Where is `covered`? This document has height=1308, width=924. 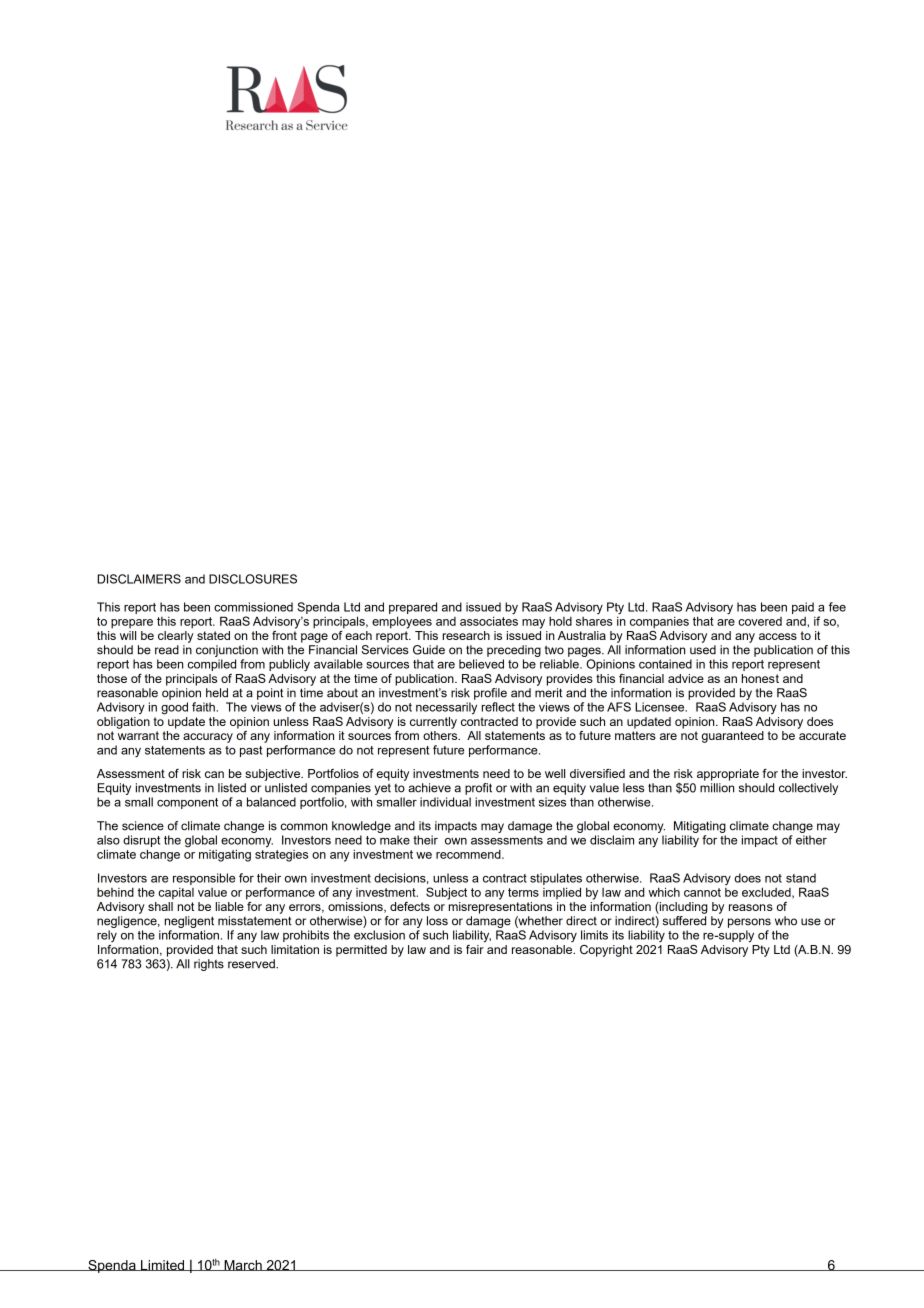 covered is located at coordinates (760, 621).
